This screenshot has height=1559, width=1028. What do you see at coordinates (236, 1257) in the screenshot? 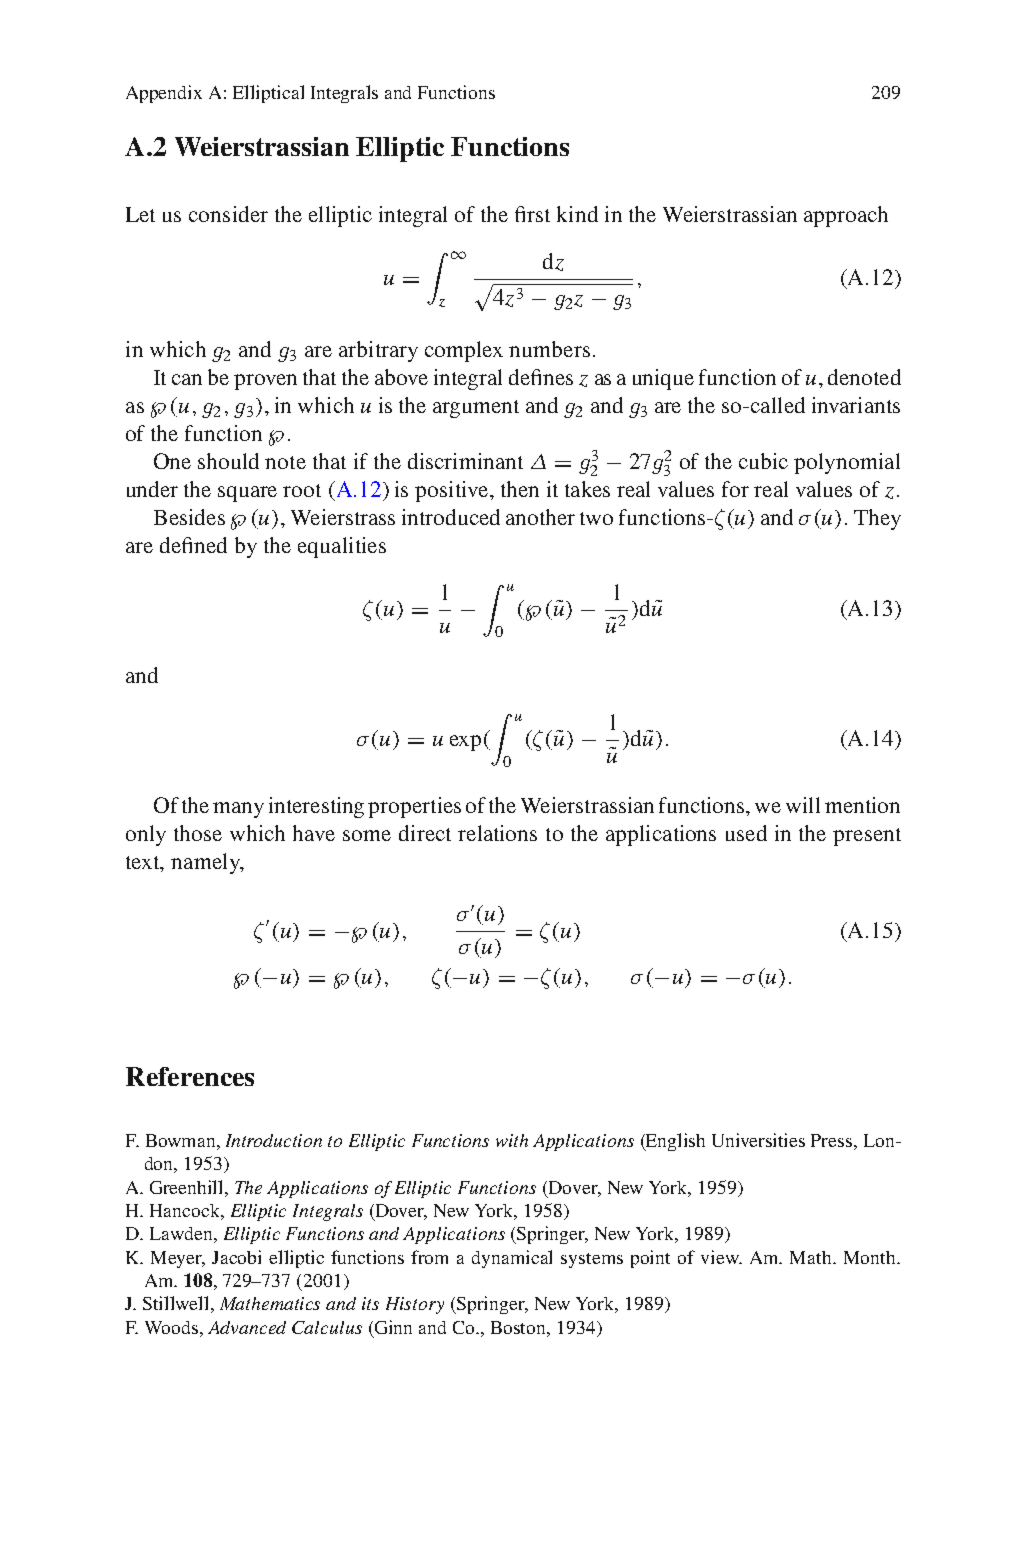
I see `Jacobi` at bounding box center [236, 1257].
